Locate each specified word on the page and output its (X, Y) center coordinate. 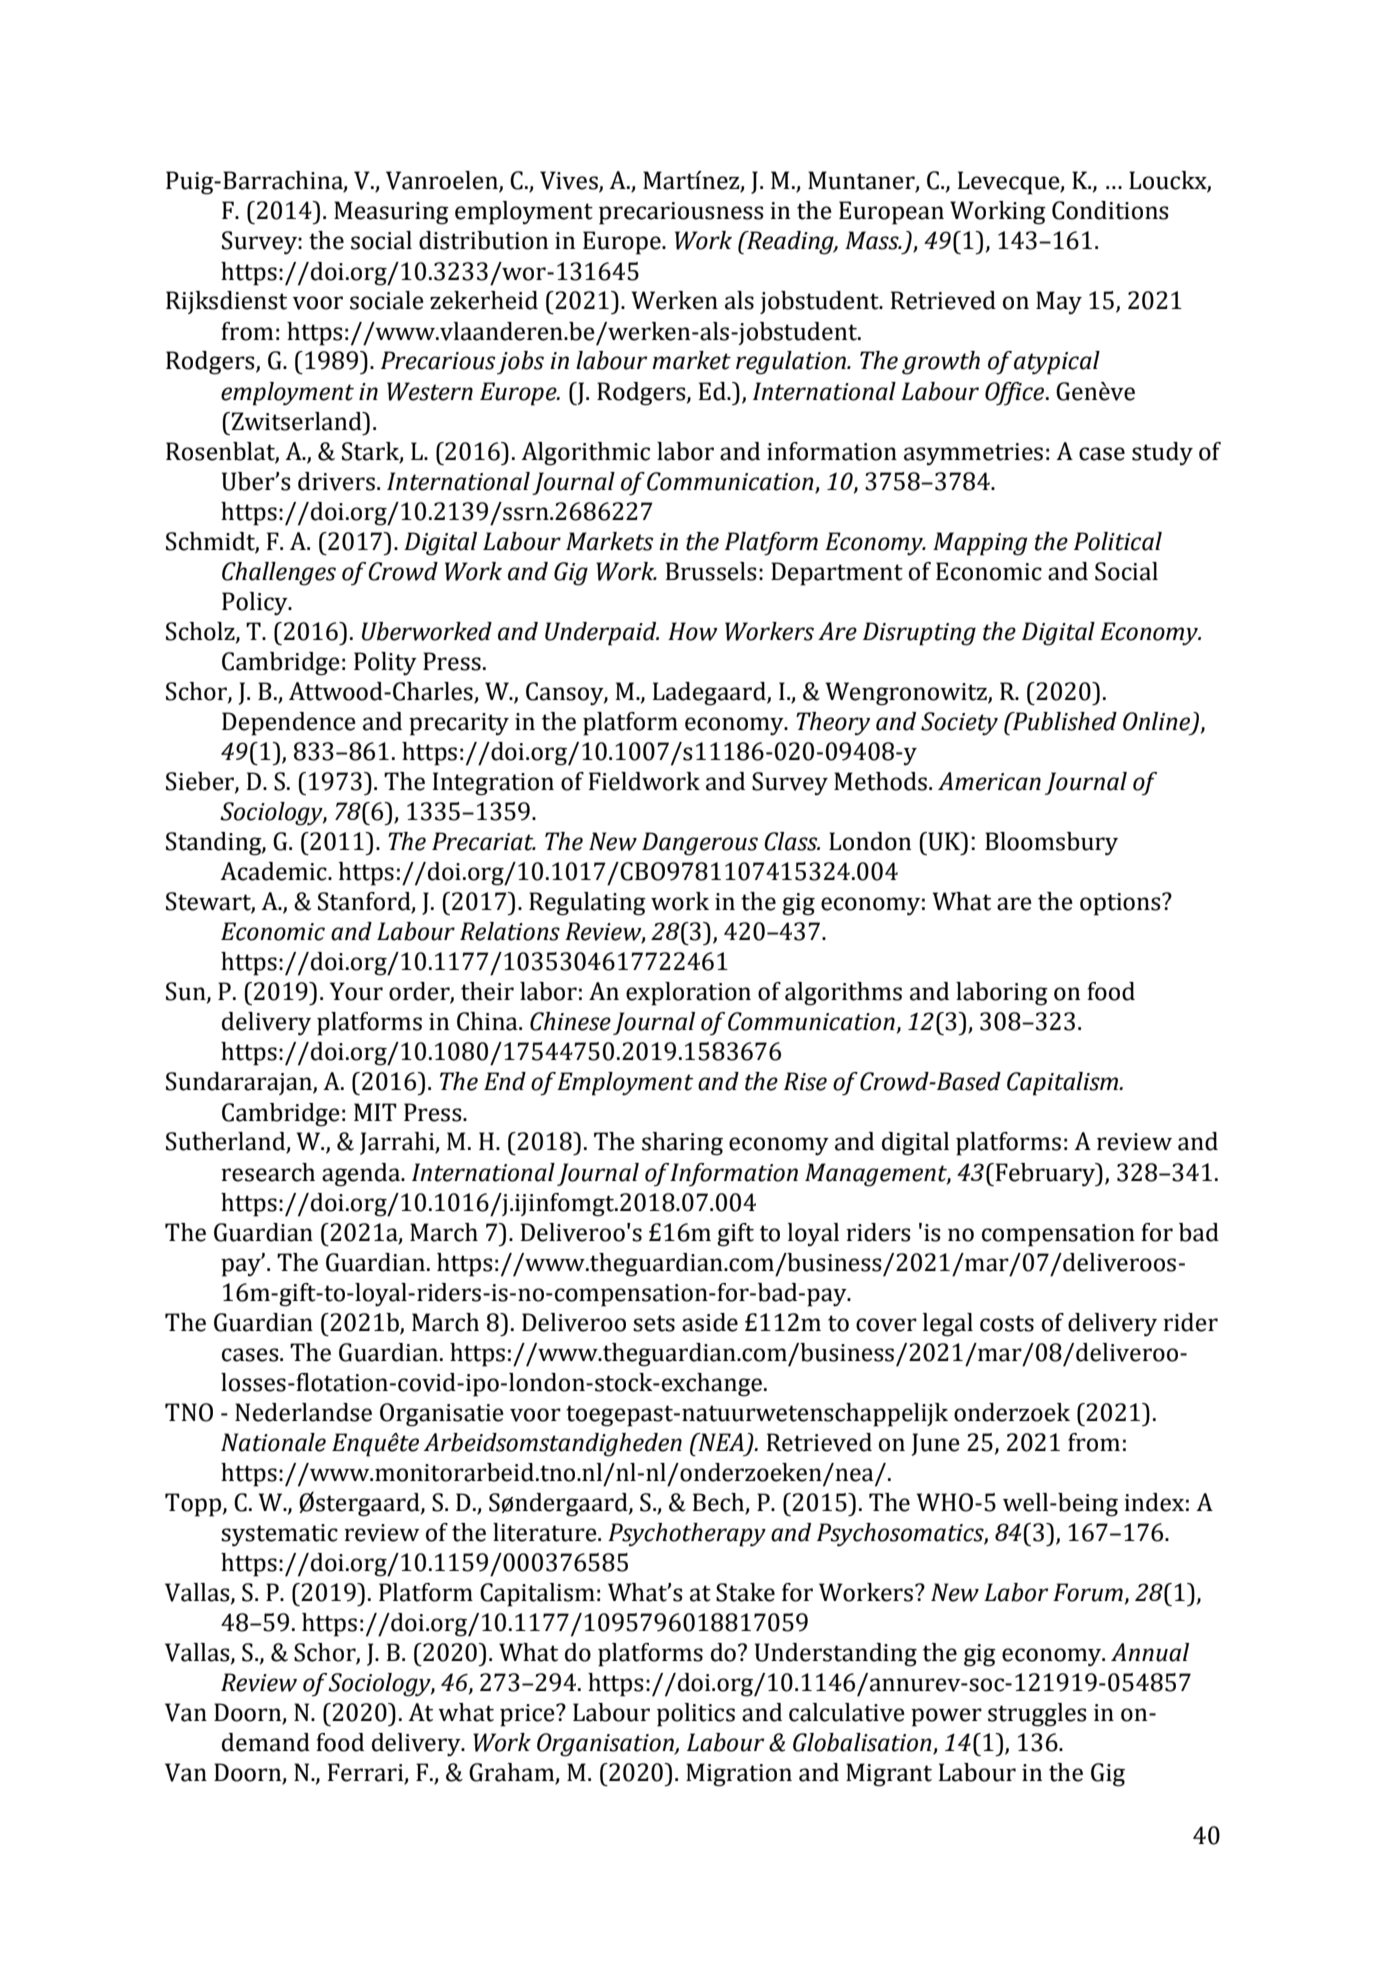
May (1059, 303)
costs (1007, 1323)
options (1121, 904)
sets (654, 1323)
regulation (792, 363)
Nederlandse (303, 1412)
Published (1064, 721)
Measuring (391, 213)
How (693, 631)
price (528, 1715)
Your (356, 991)
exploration (688, 994)
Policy (256, 604)
